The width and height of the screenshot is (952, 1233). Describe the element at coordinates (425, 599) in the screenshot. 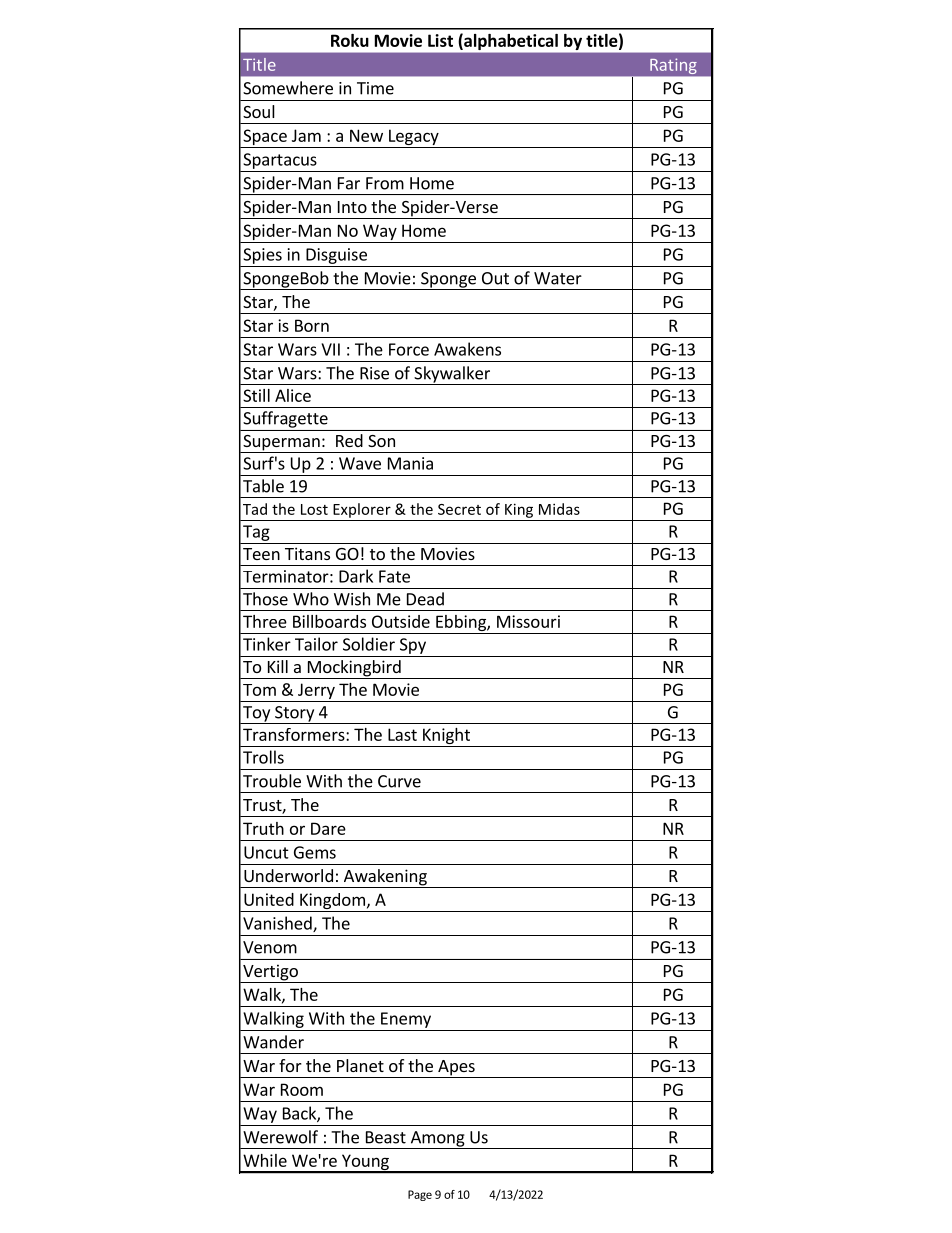

I see `Dead` at that location.
